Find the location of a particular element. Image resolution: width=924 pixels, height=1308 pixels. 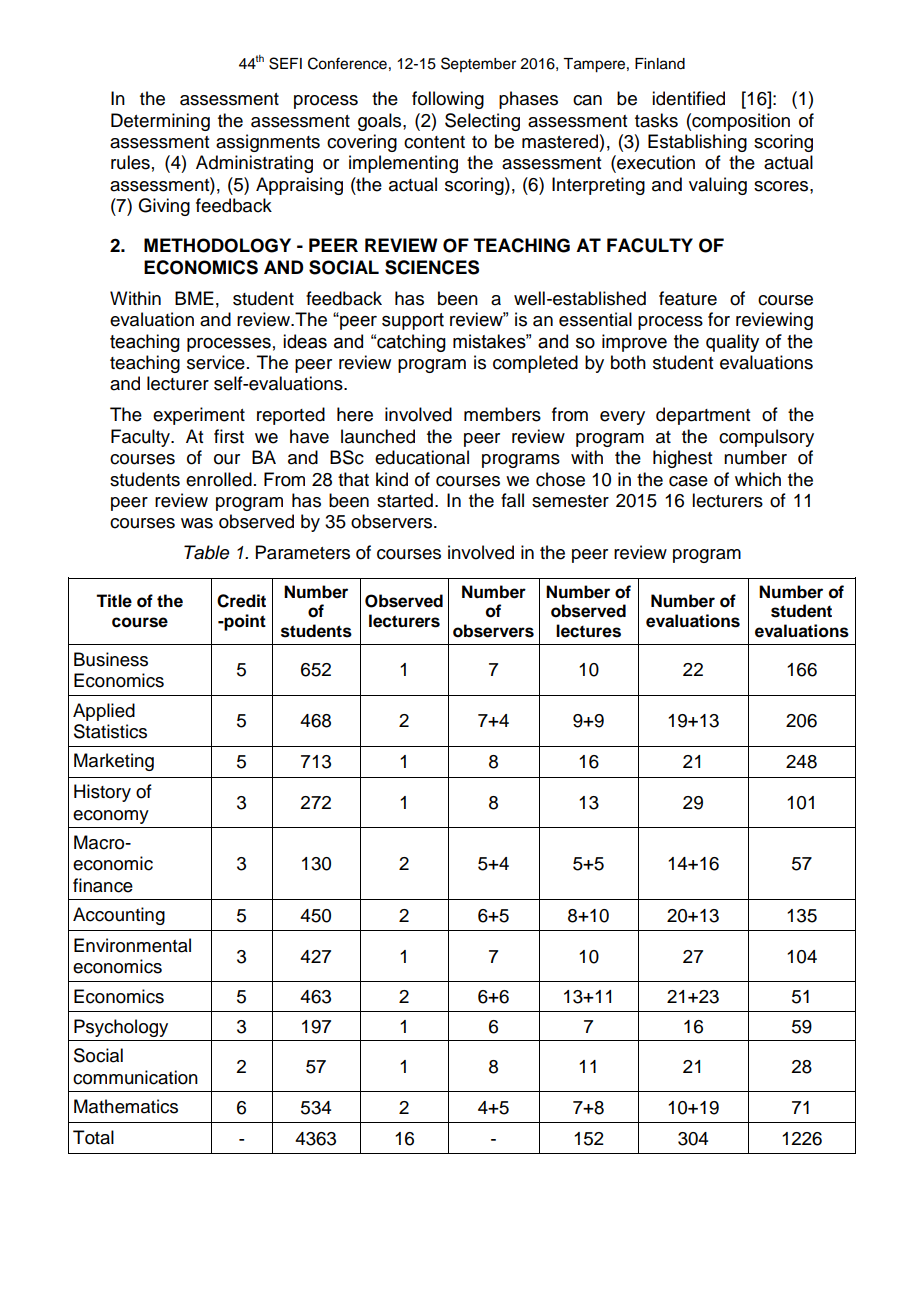

following is located at coordinates (448, 100).
